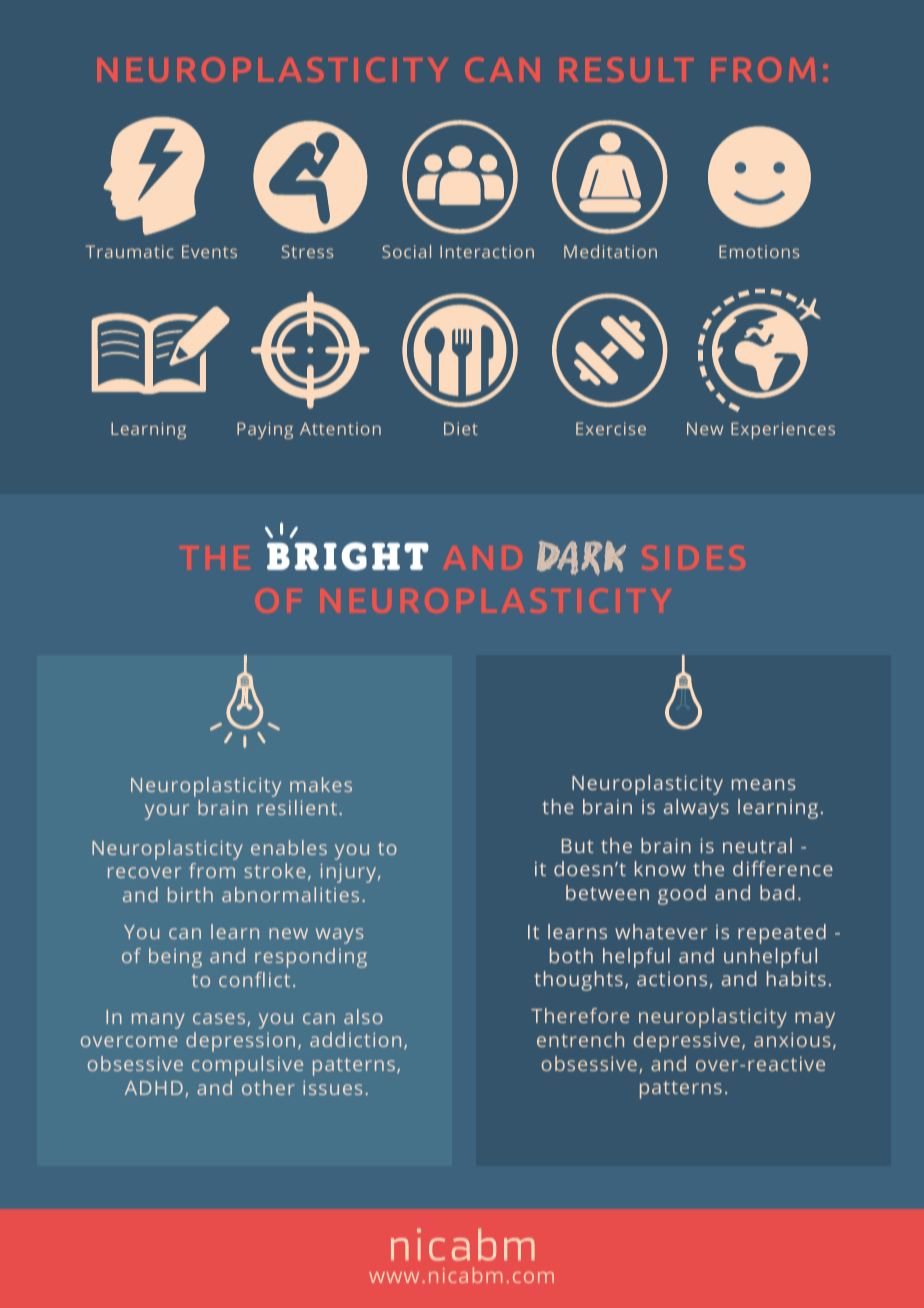 Image resolution: width=924 pixels, height=1308 pixels. Describe the element at coordinates (321, 784) in the screenshot. I see `makes` at that location.
